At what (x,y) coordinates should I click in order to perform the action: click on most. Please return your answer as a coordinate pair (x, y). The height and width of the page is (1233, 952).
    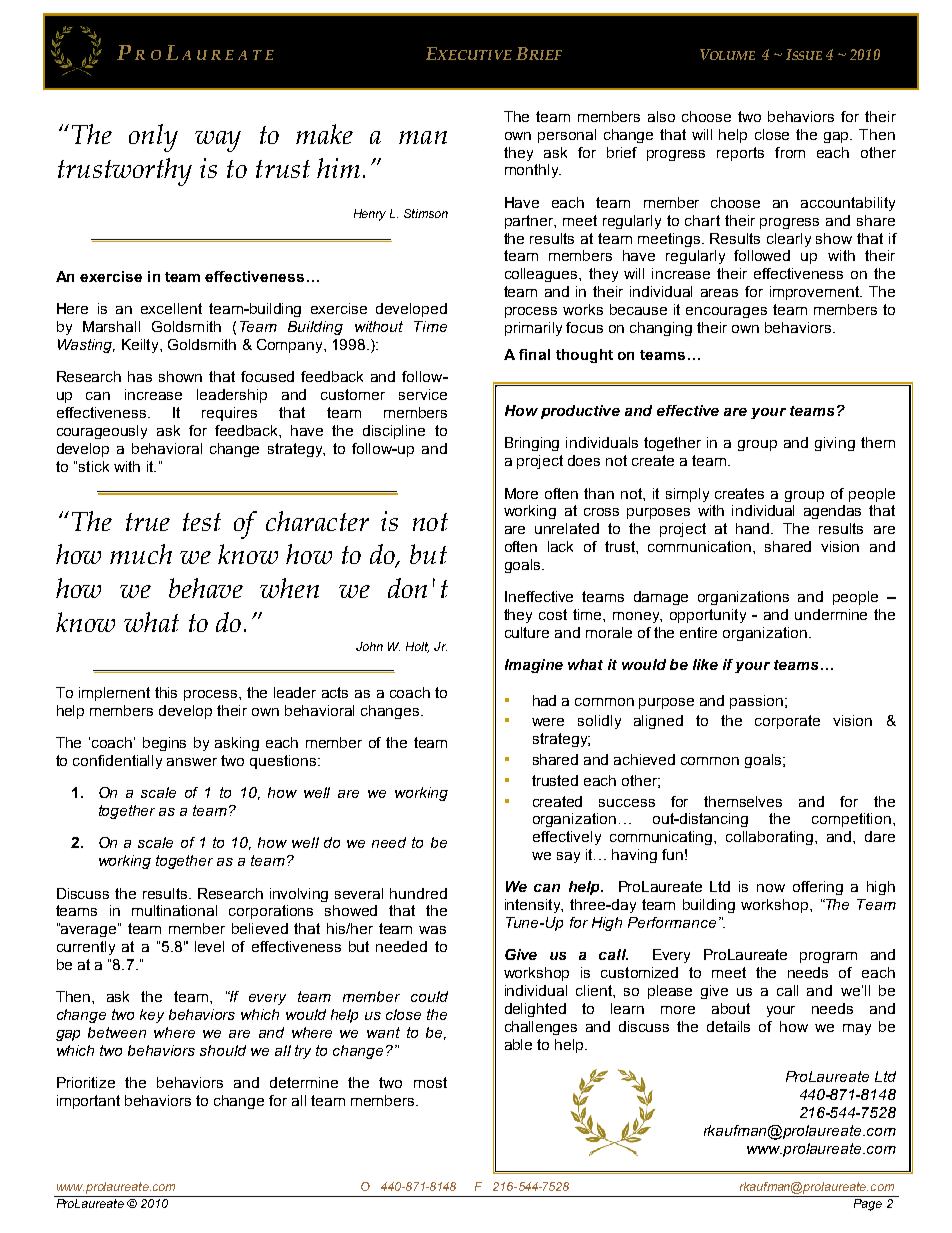
    Looking at the image, I should click on (430, 1082).
